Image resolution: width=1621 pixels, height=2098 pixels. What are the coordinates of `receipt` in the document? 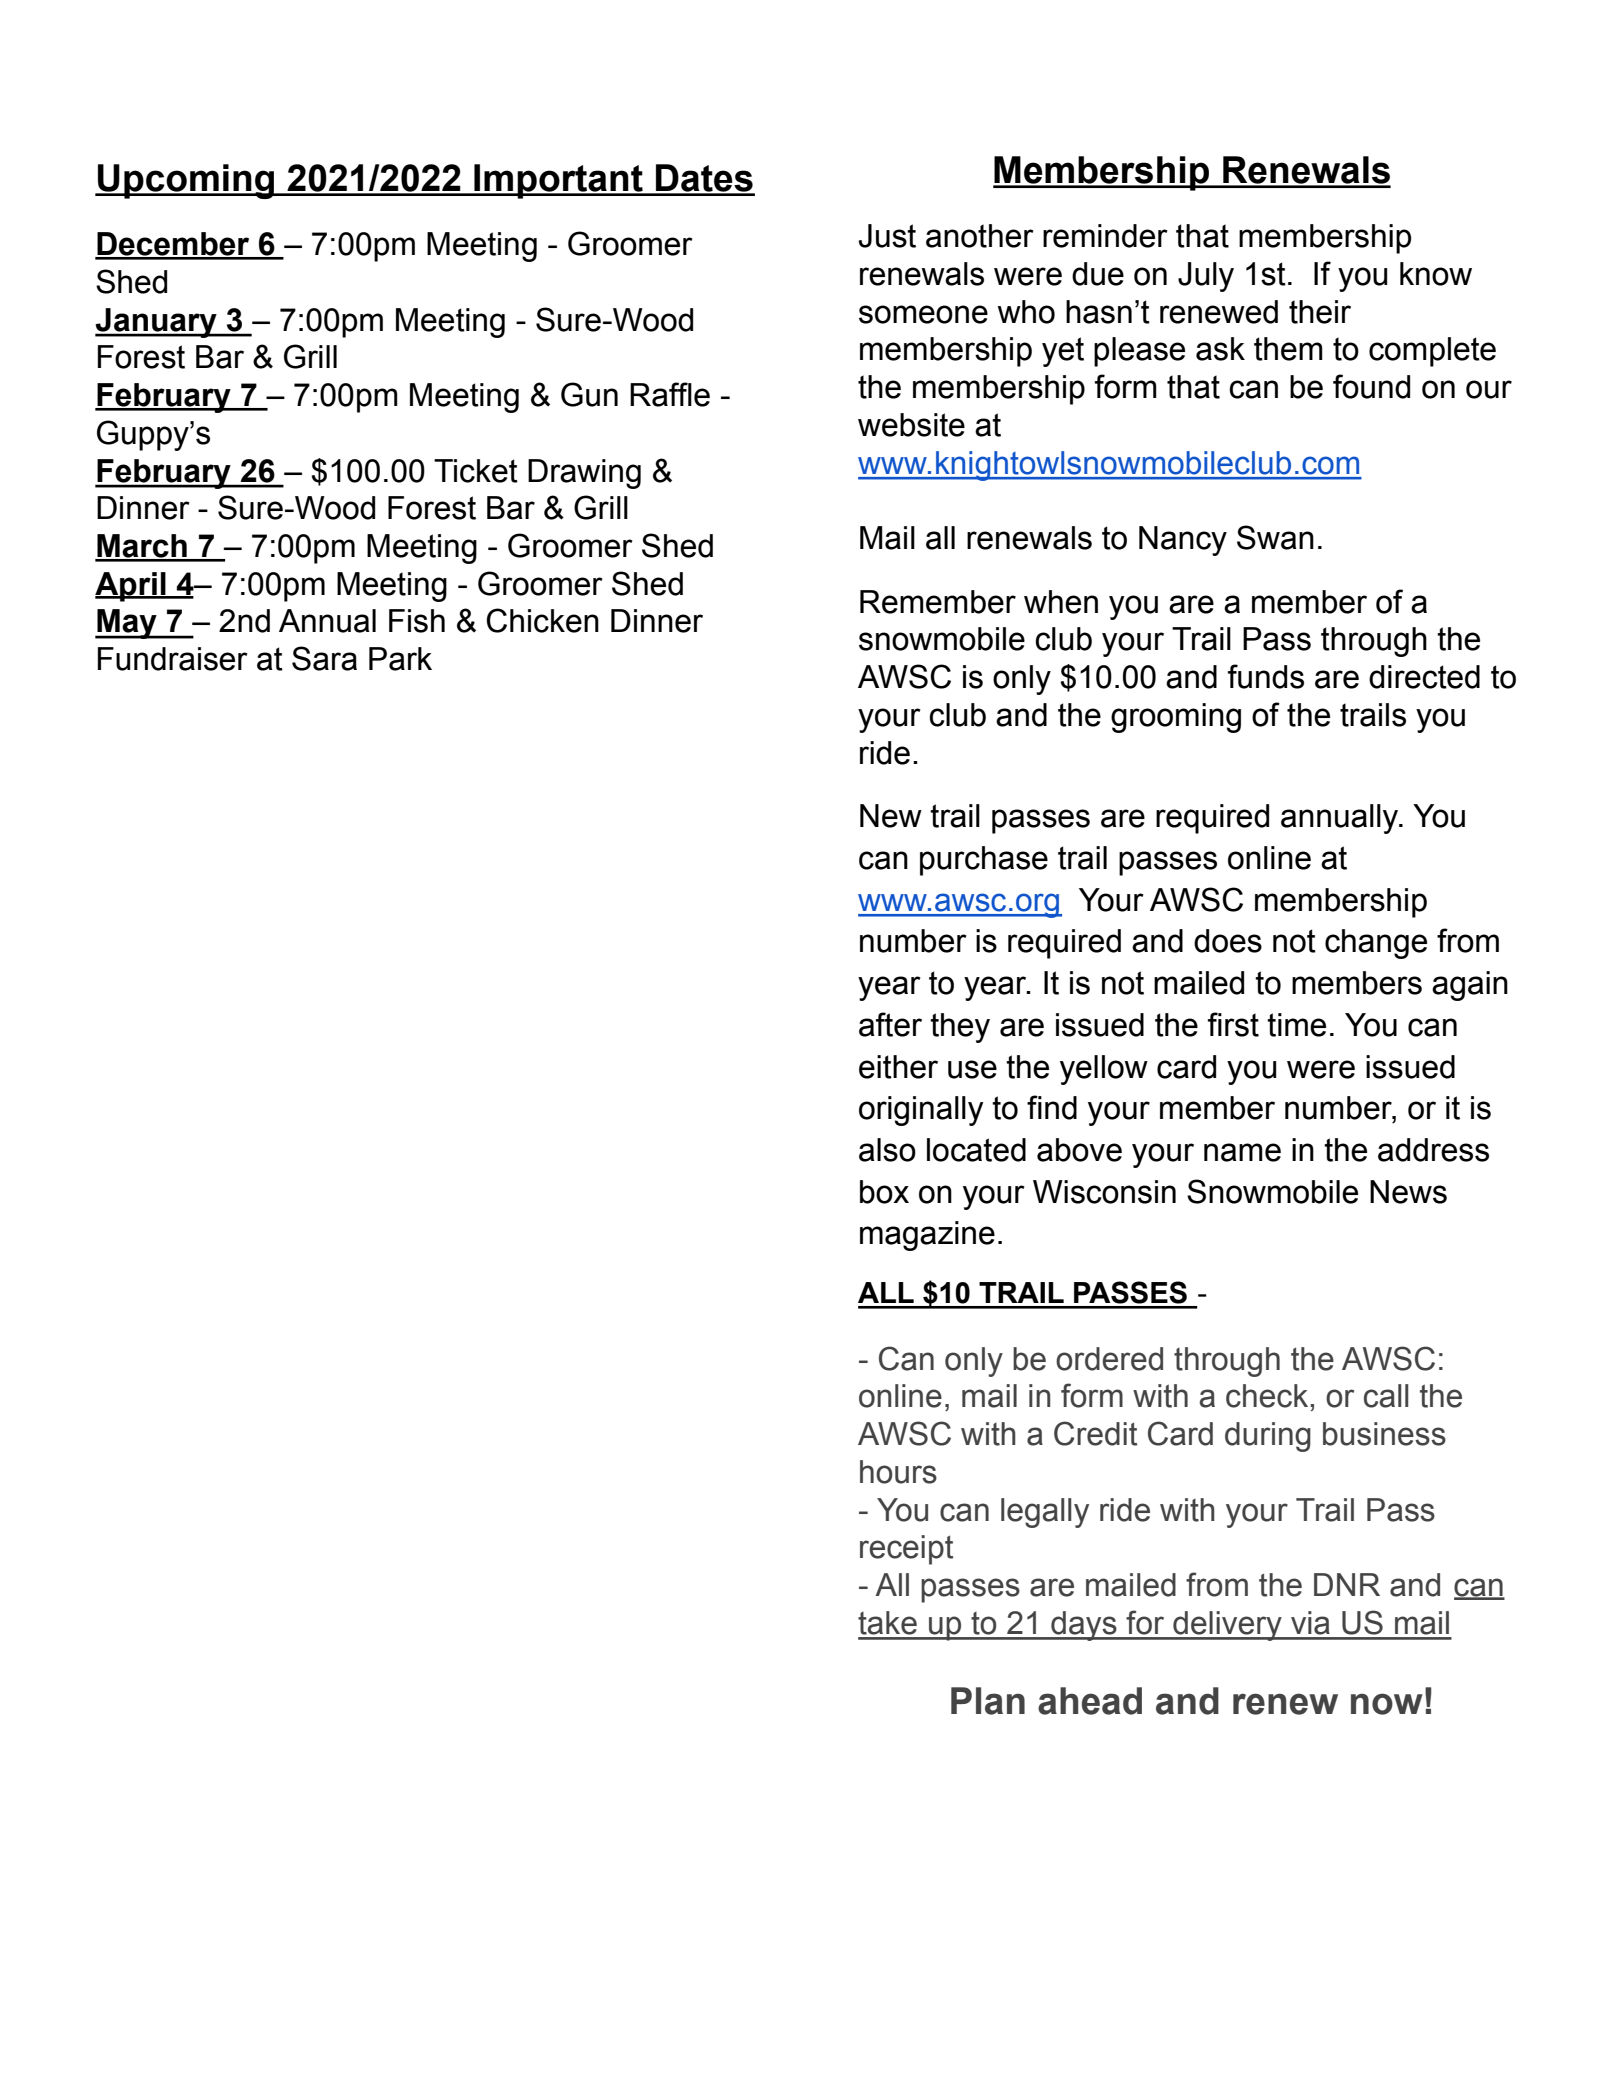 It's located at (906, 1550).
